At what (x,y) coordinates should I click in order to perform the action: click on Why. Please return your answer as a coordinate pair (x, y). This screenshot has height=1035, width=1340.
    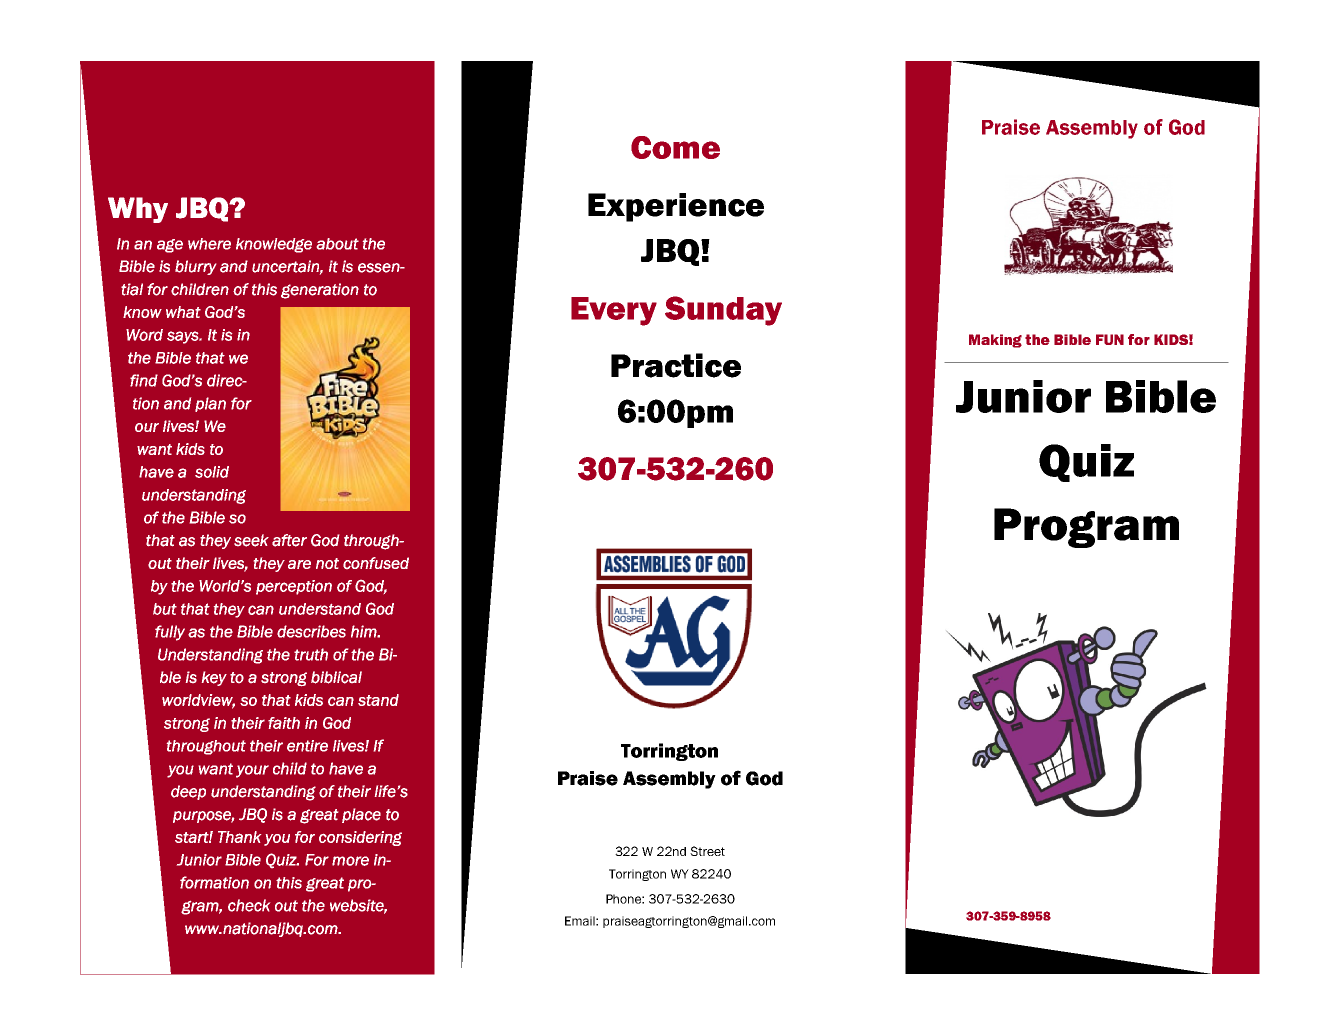
    Looking at the image, I should click on (138, 210).
